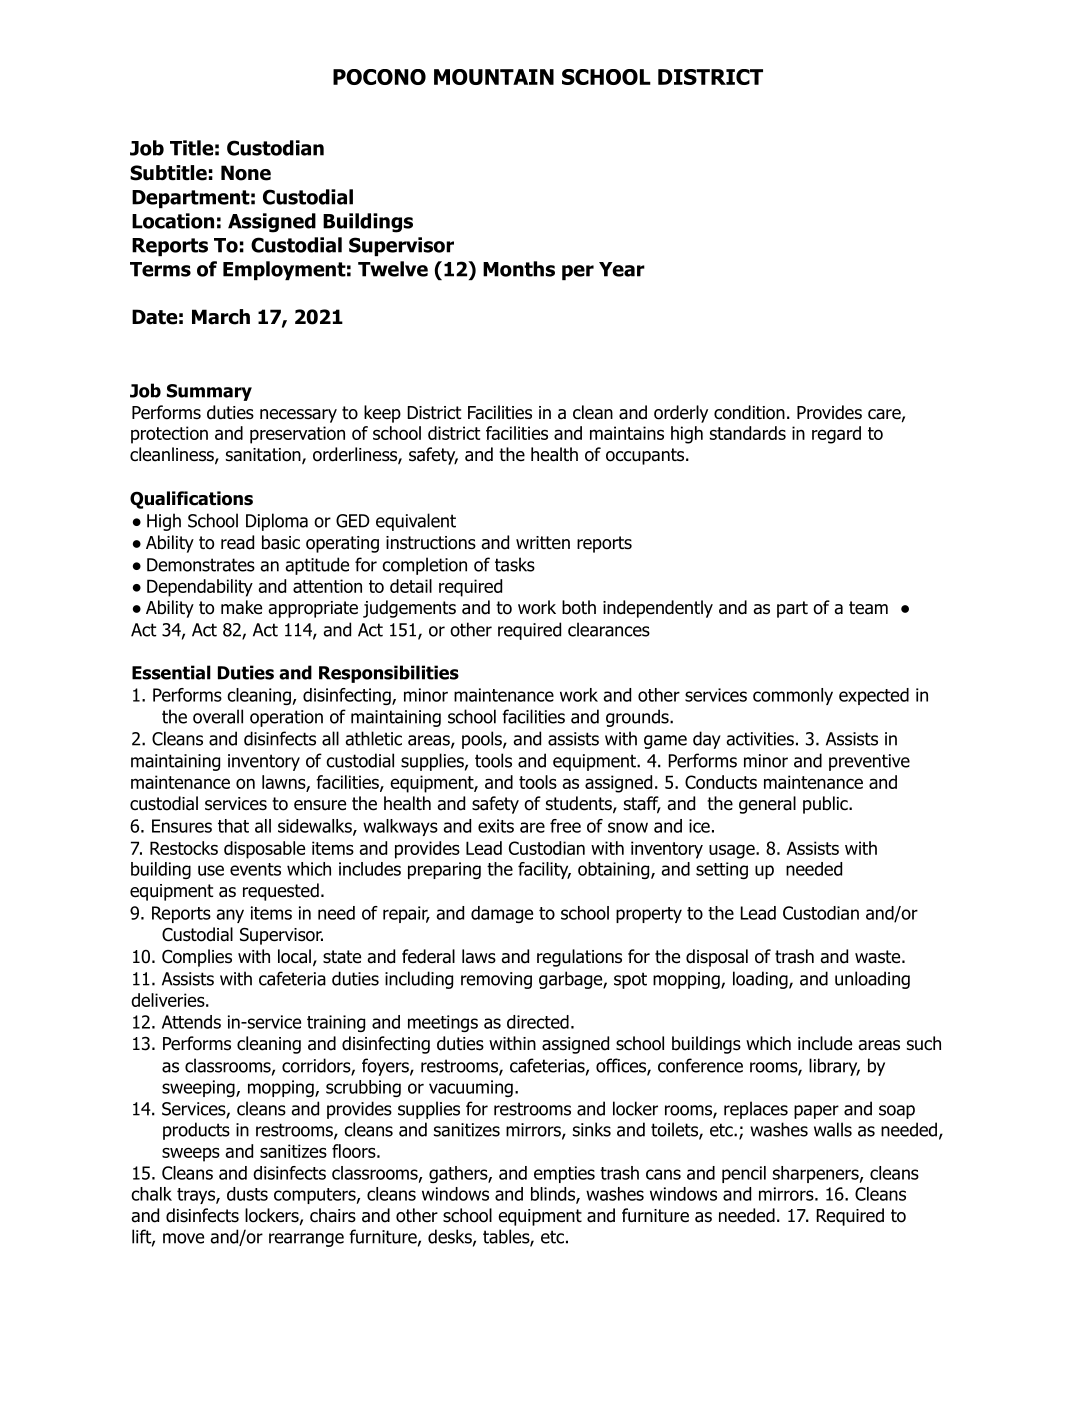 This page has height=1412, width=1091. I want to click on any, so click(230, 916).
